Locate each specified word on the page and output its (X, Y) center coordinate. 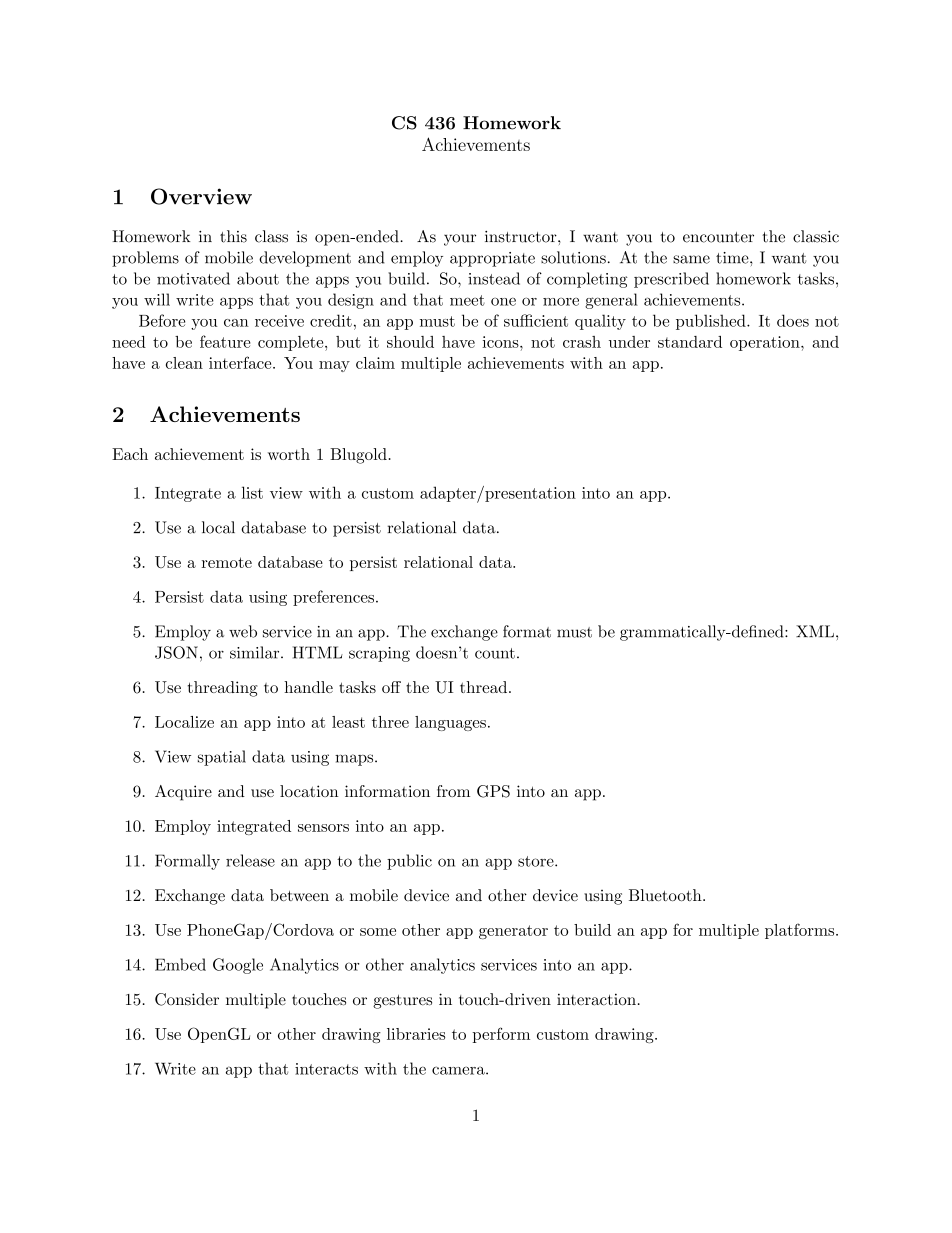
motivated (193, 278)
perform (501, 1035)
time (733, 258)
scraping (379, 654)
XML (815, 631)
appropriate (492, 259)
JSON (176, 652)
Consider (187, 999)
